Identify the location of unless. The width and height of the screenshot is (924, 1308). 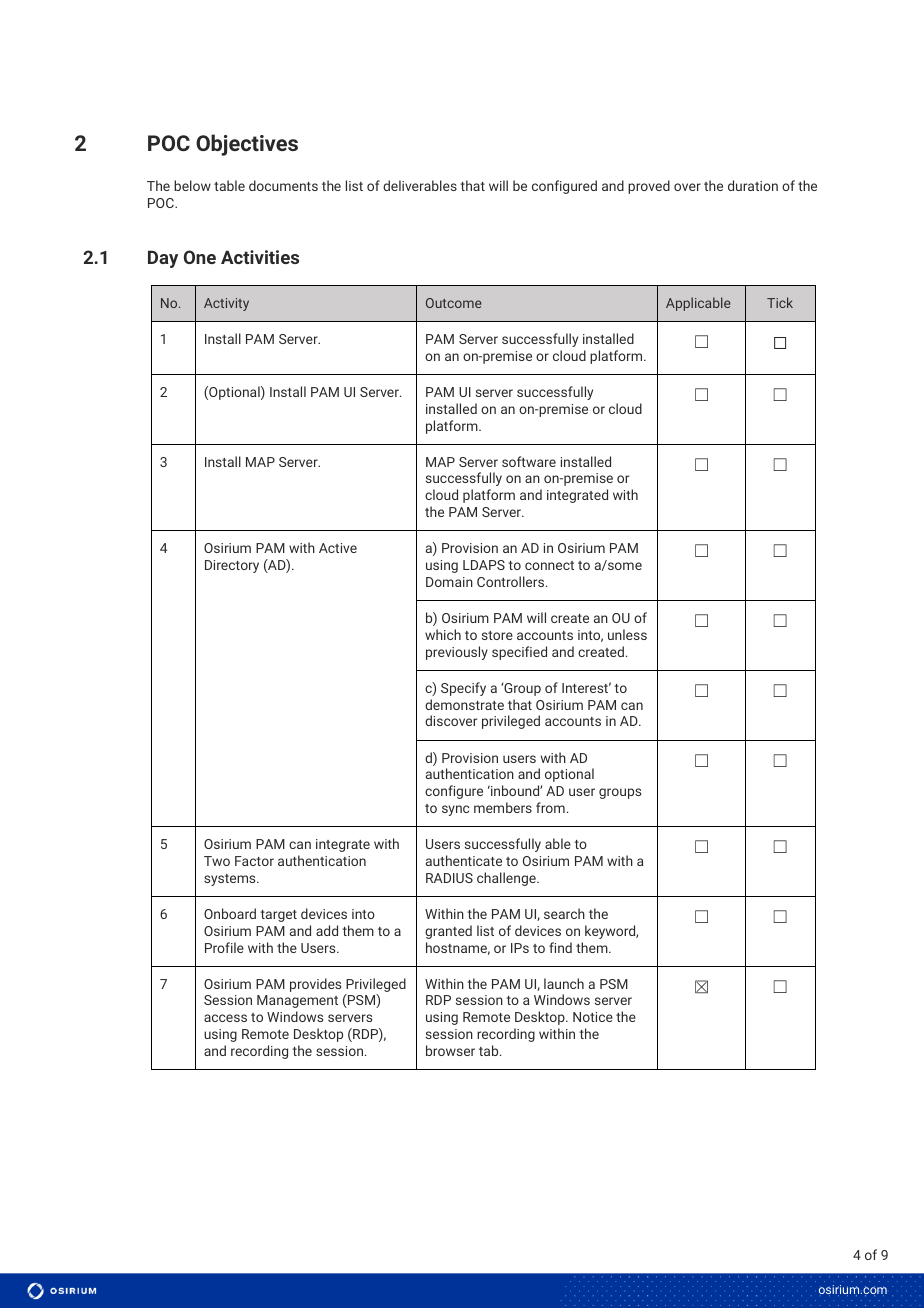
(627, 634).
